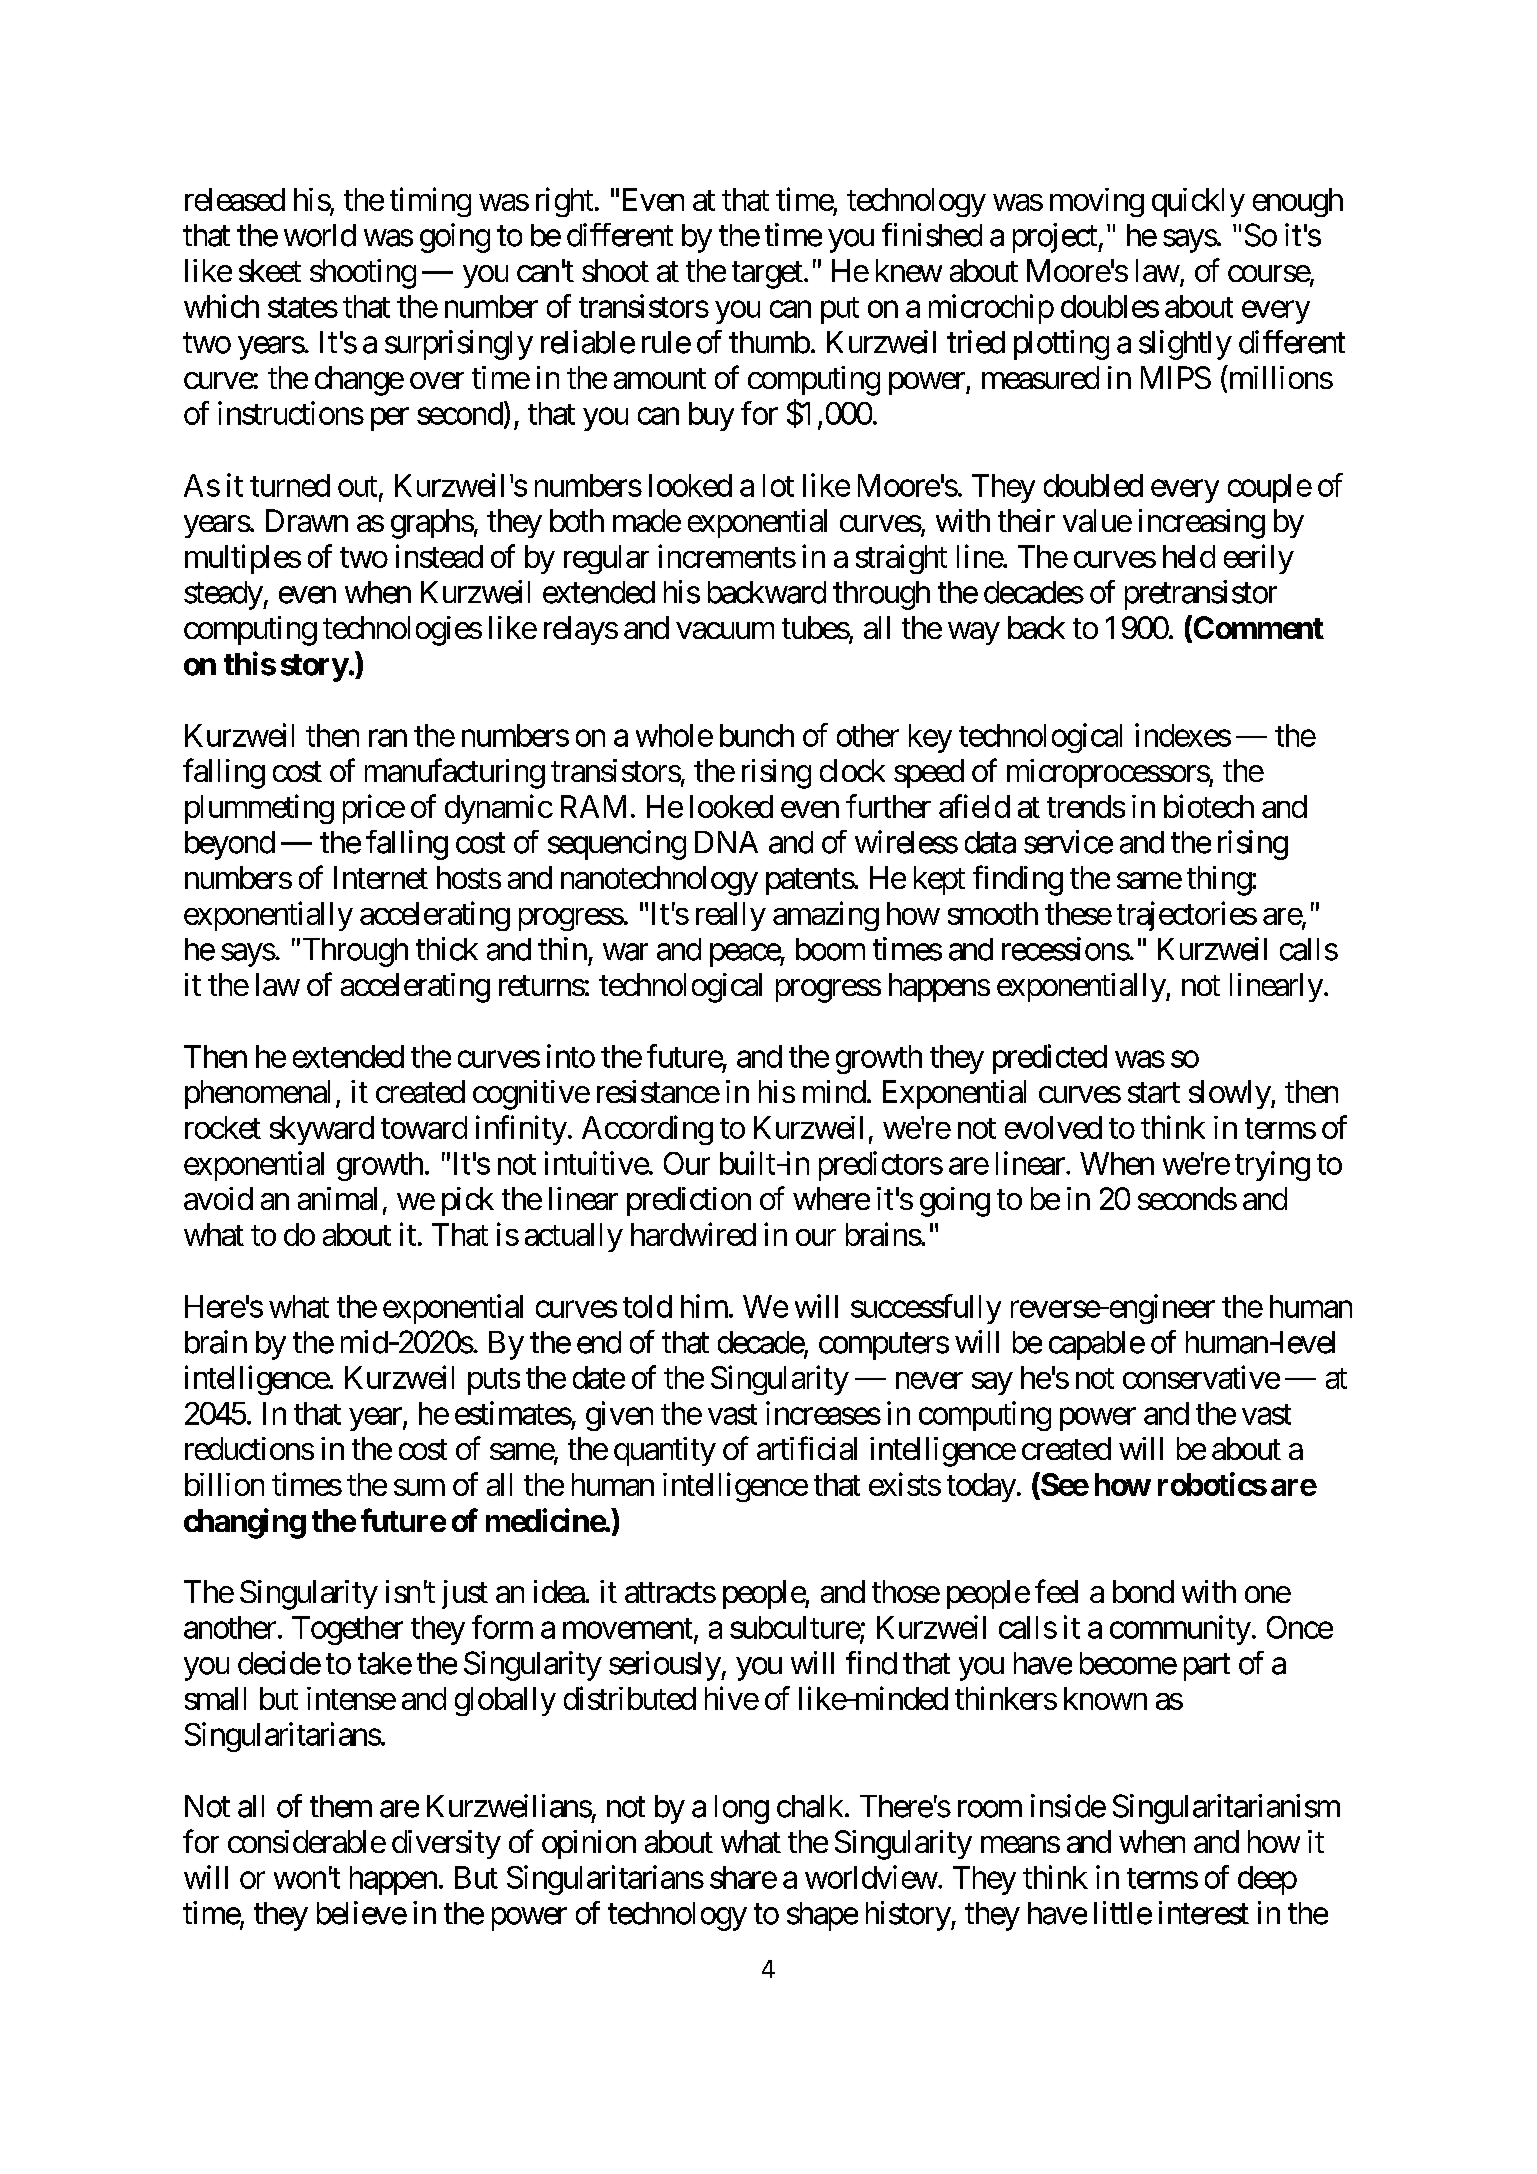 The height and width of the document is (2174, 1537). I want to click on chalk, so click(810, 1806).
